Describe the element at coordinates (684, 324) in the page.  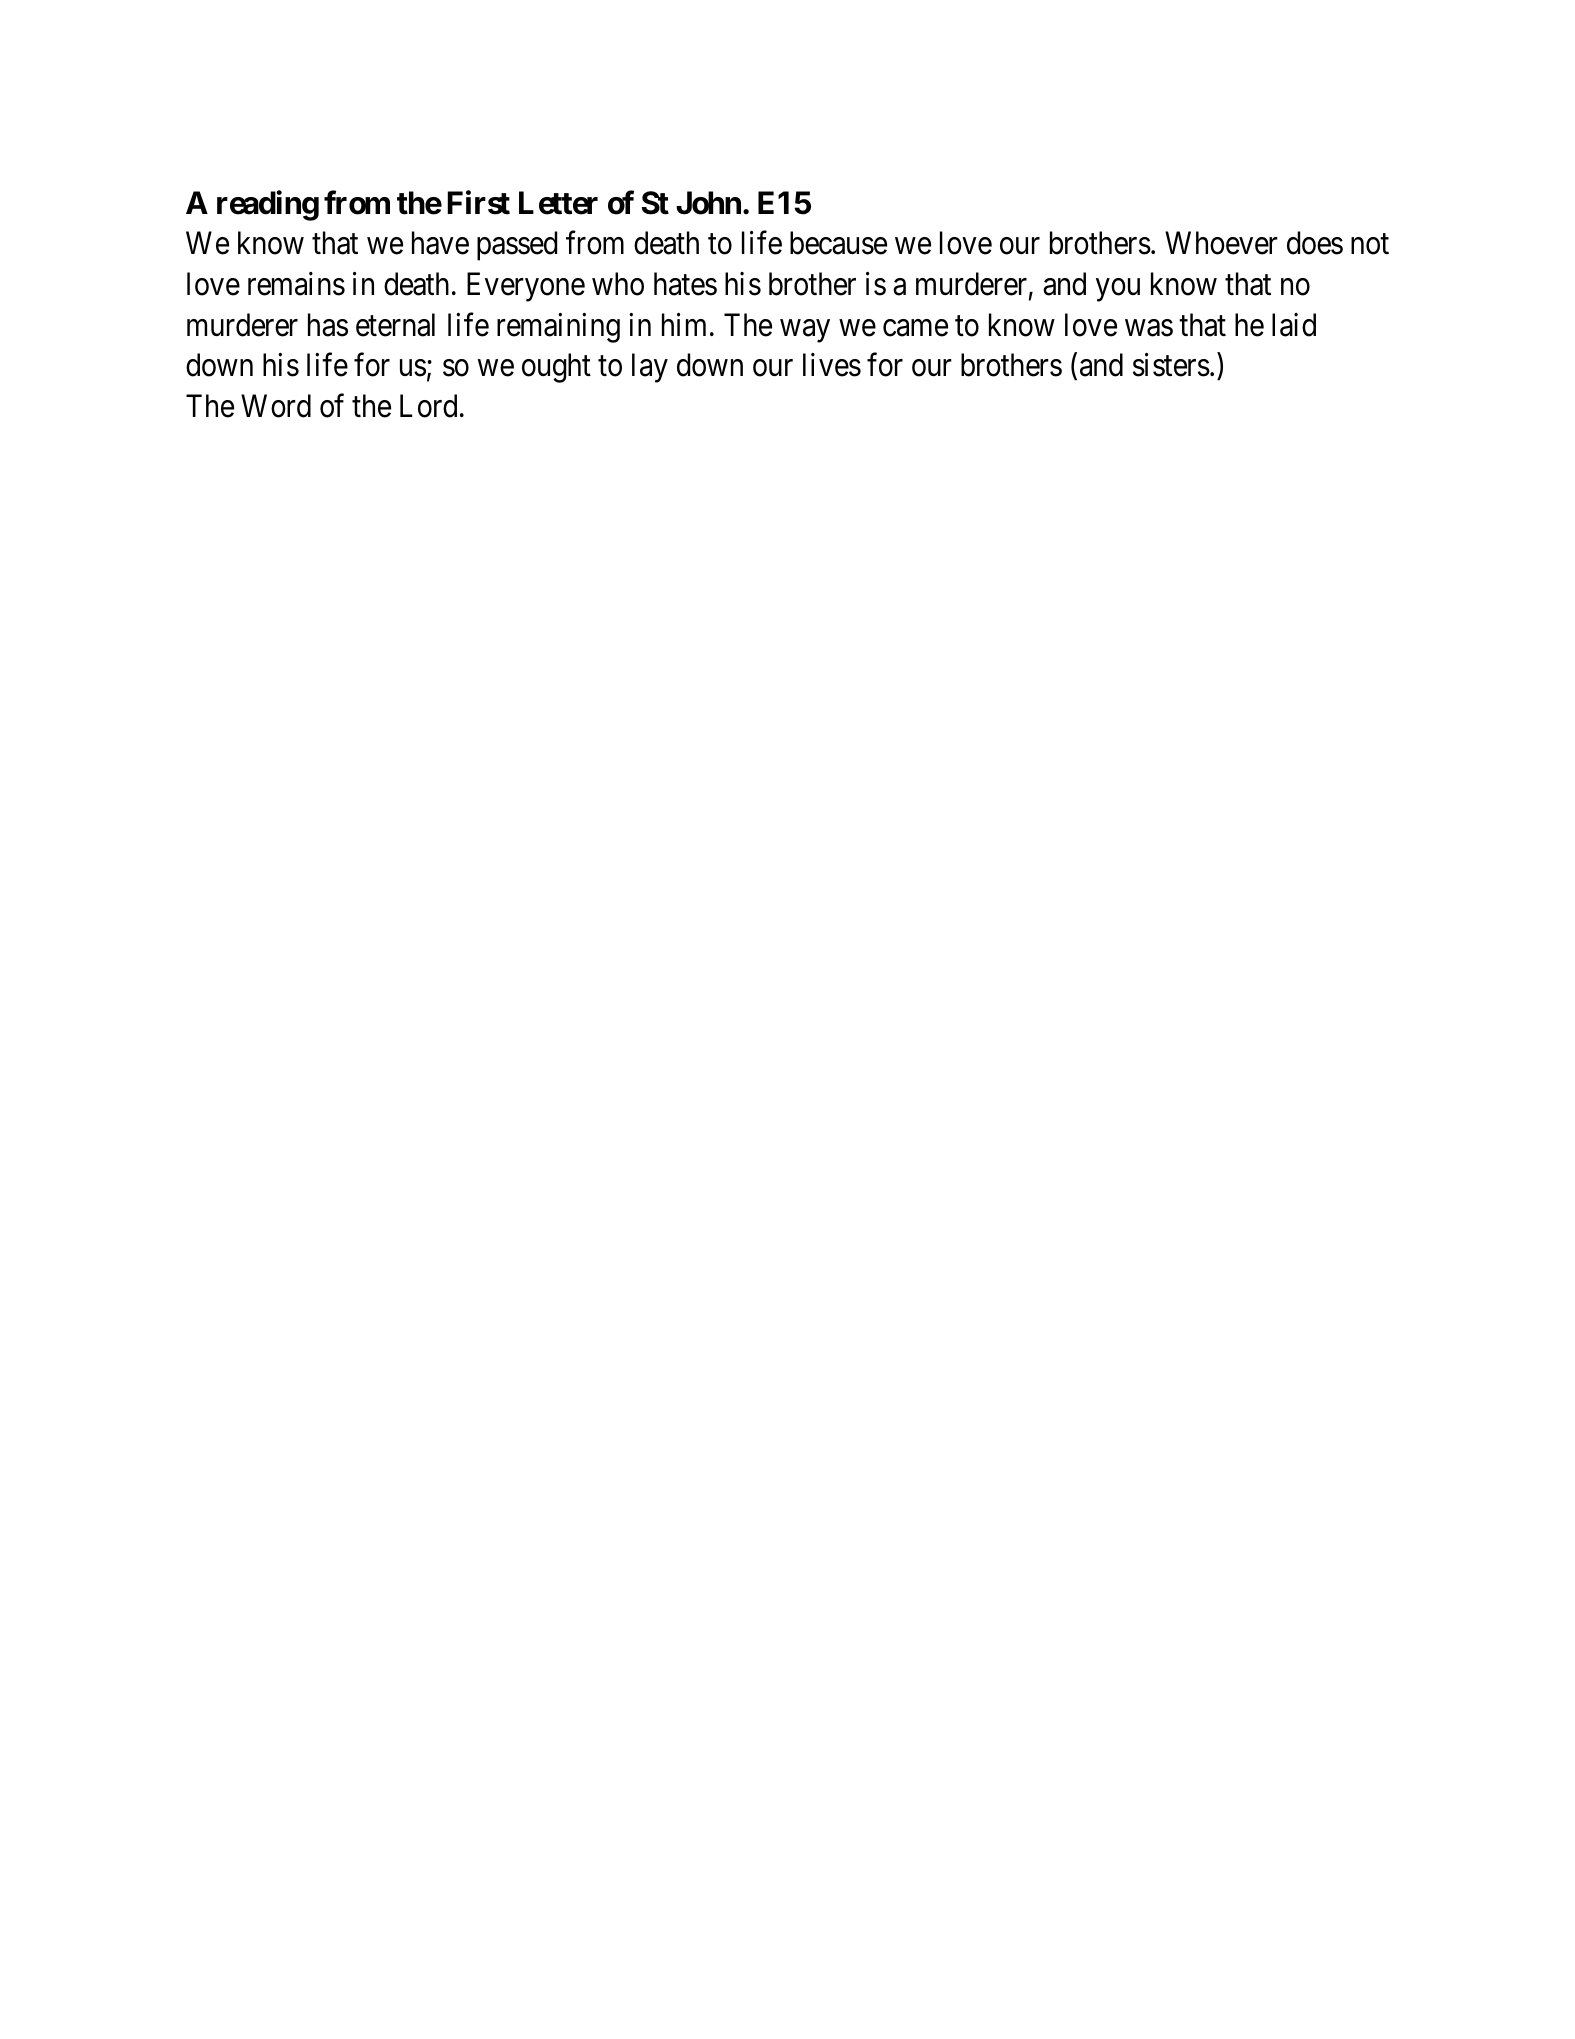
I see `him` at that location.
